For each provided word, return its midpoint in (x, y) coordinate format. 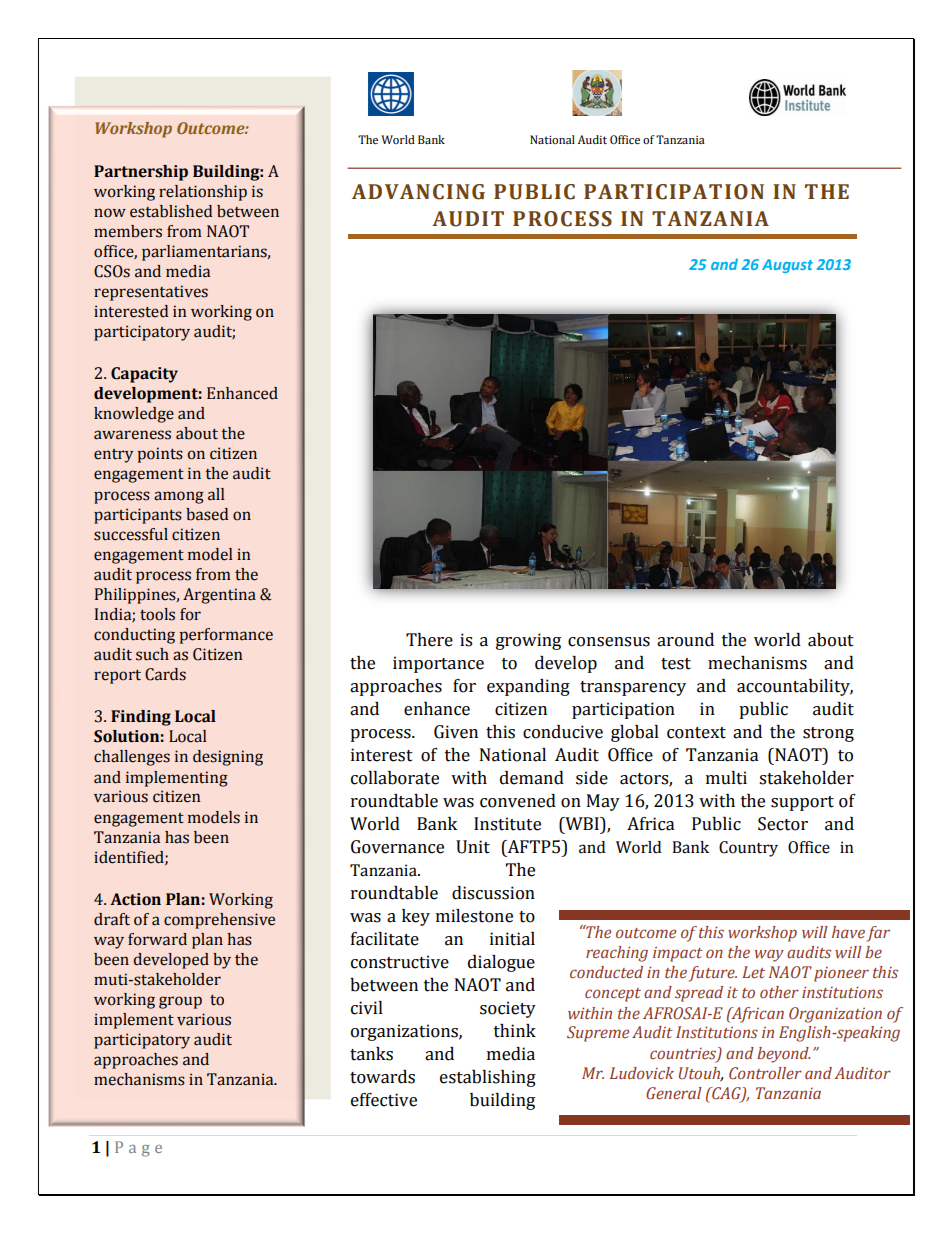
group (180, 1002)
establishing (488, 1078)
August (787, 266)
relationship (203, 193)
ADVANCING (418, 192)
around (685, 640)
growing (528, 641)
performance (226, 636)
